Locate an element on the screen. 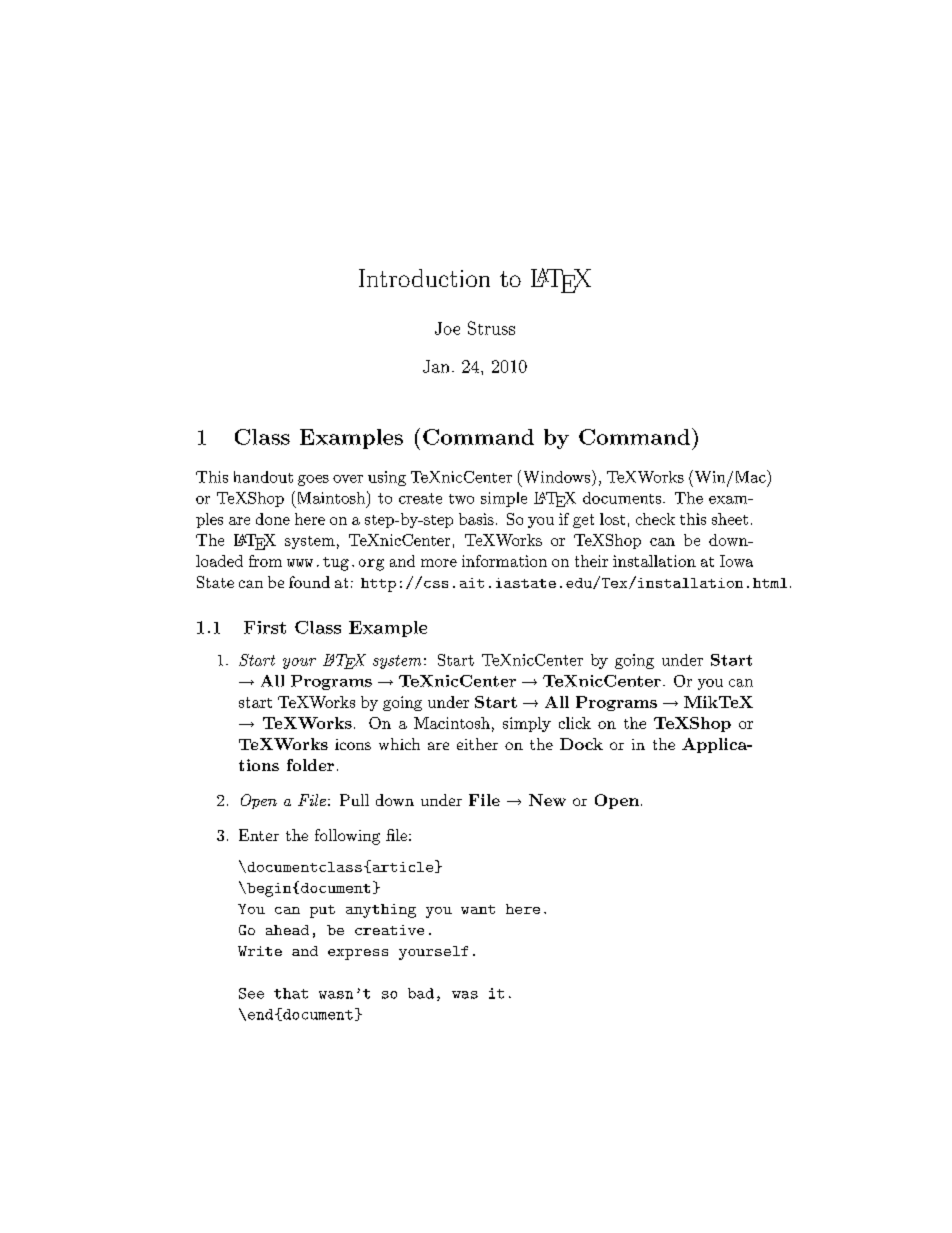 This screenshot has height=1233, width=952. bad is located at coordinates (421, 993).
